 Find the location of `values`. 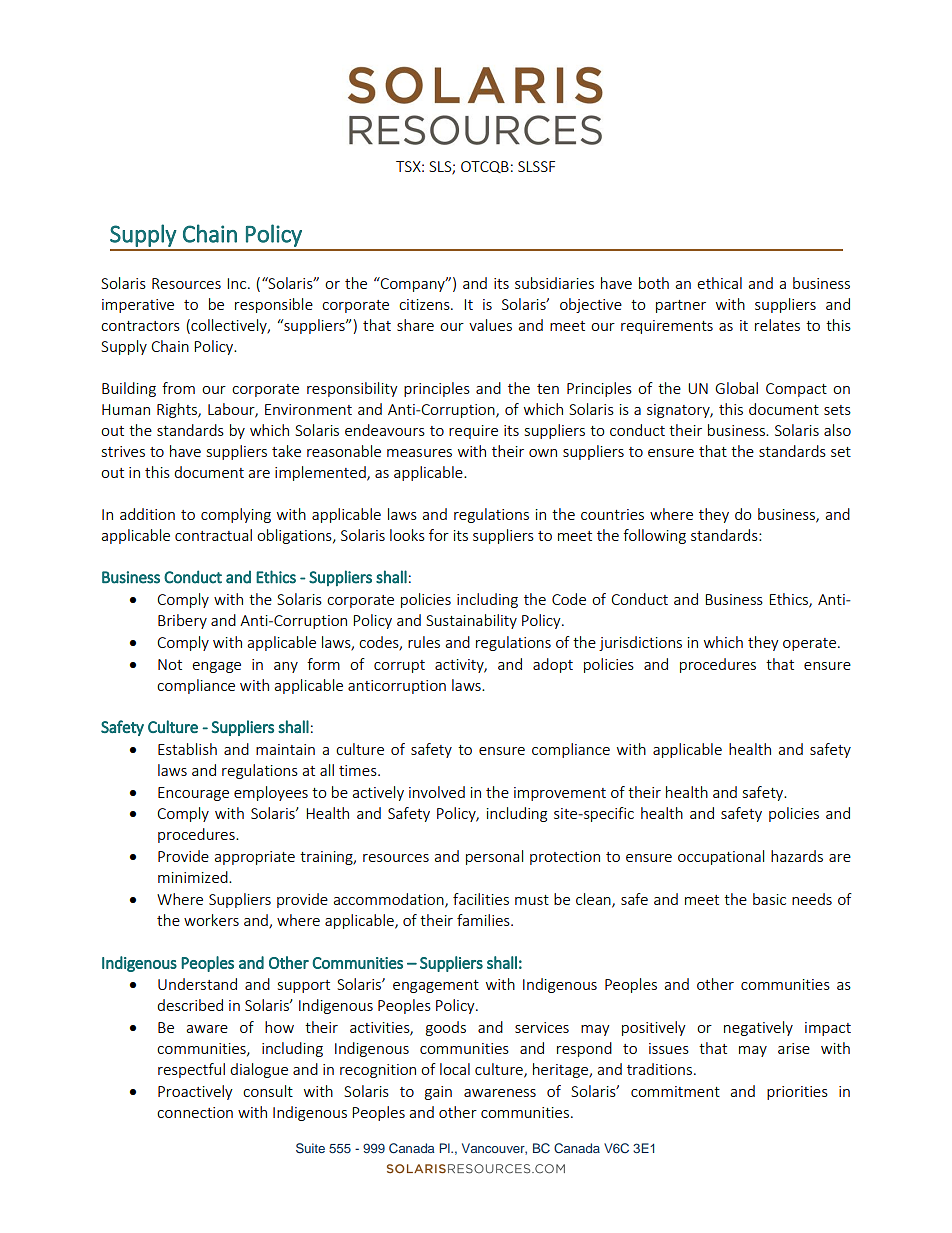

values is located at coordinates (490, 325).
